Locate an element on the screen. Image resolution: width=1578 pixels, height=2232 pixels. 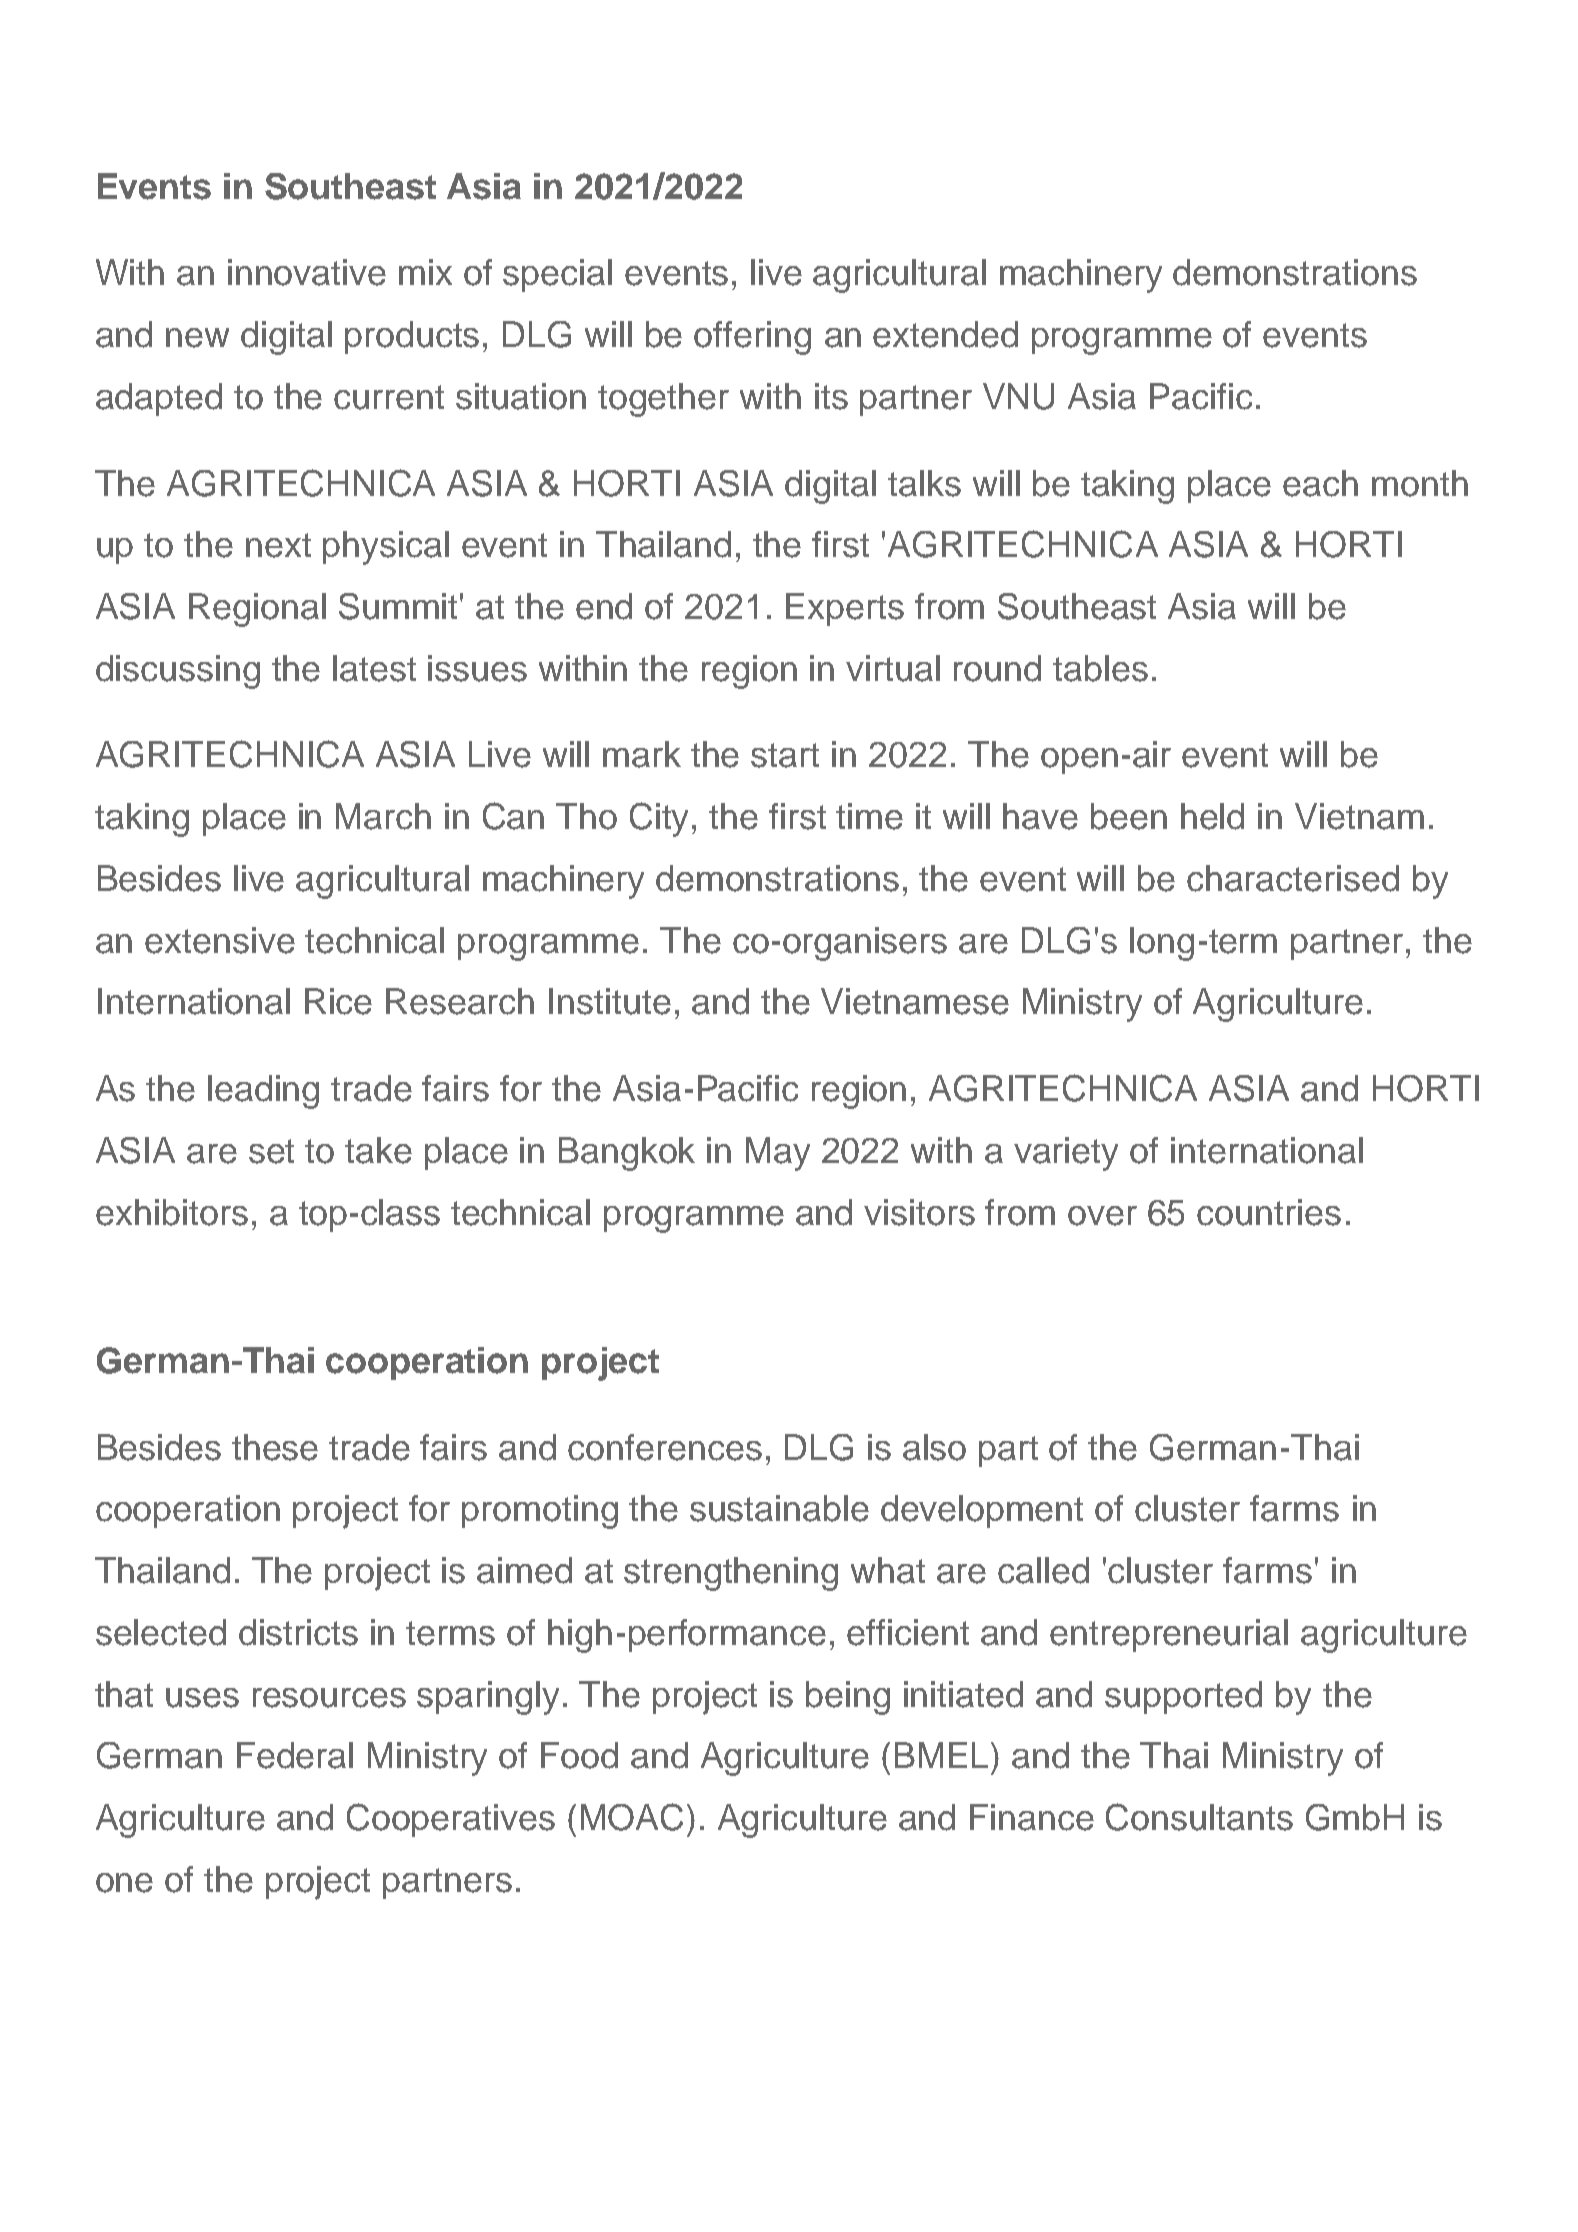
offering is located at coordinates (752, 338).
